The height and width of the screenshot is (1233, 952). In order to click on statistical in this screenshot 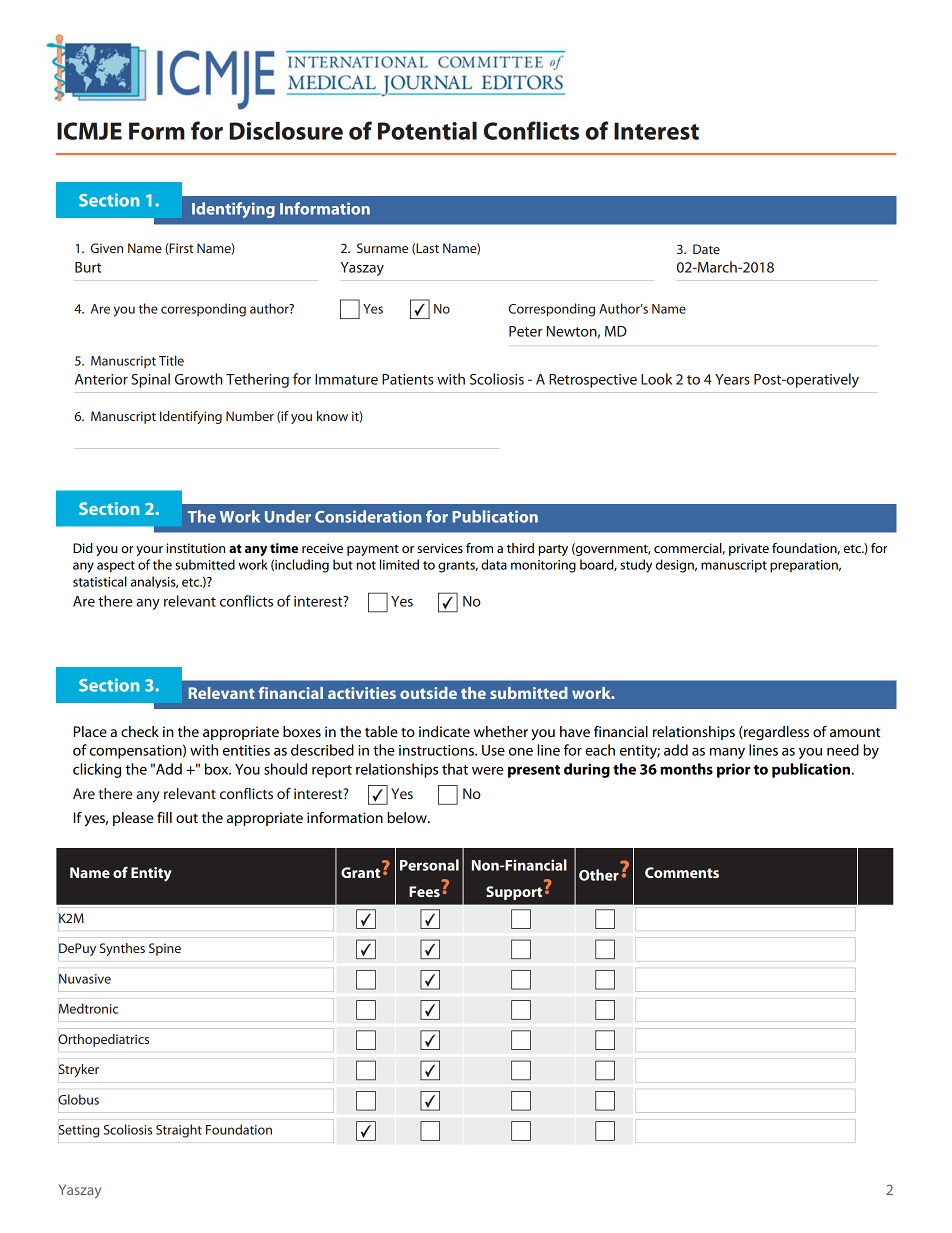, I will do `click(100, 581)`.
